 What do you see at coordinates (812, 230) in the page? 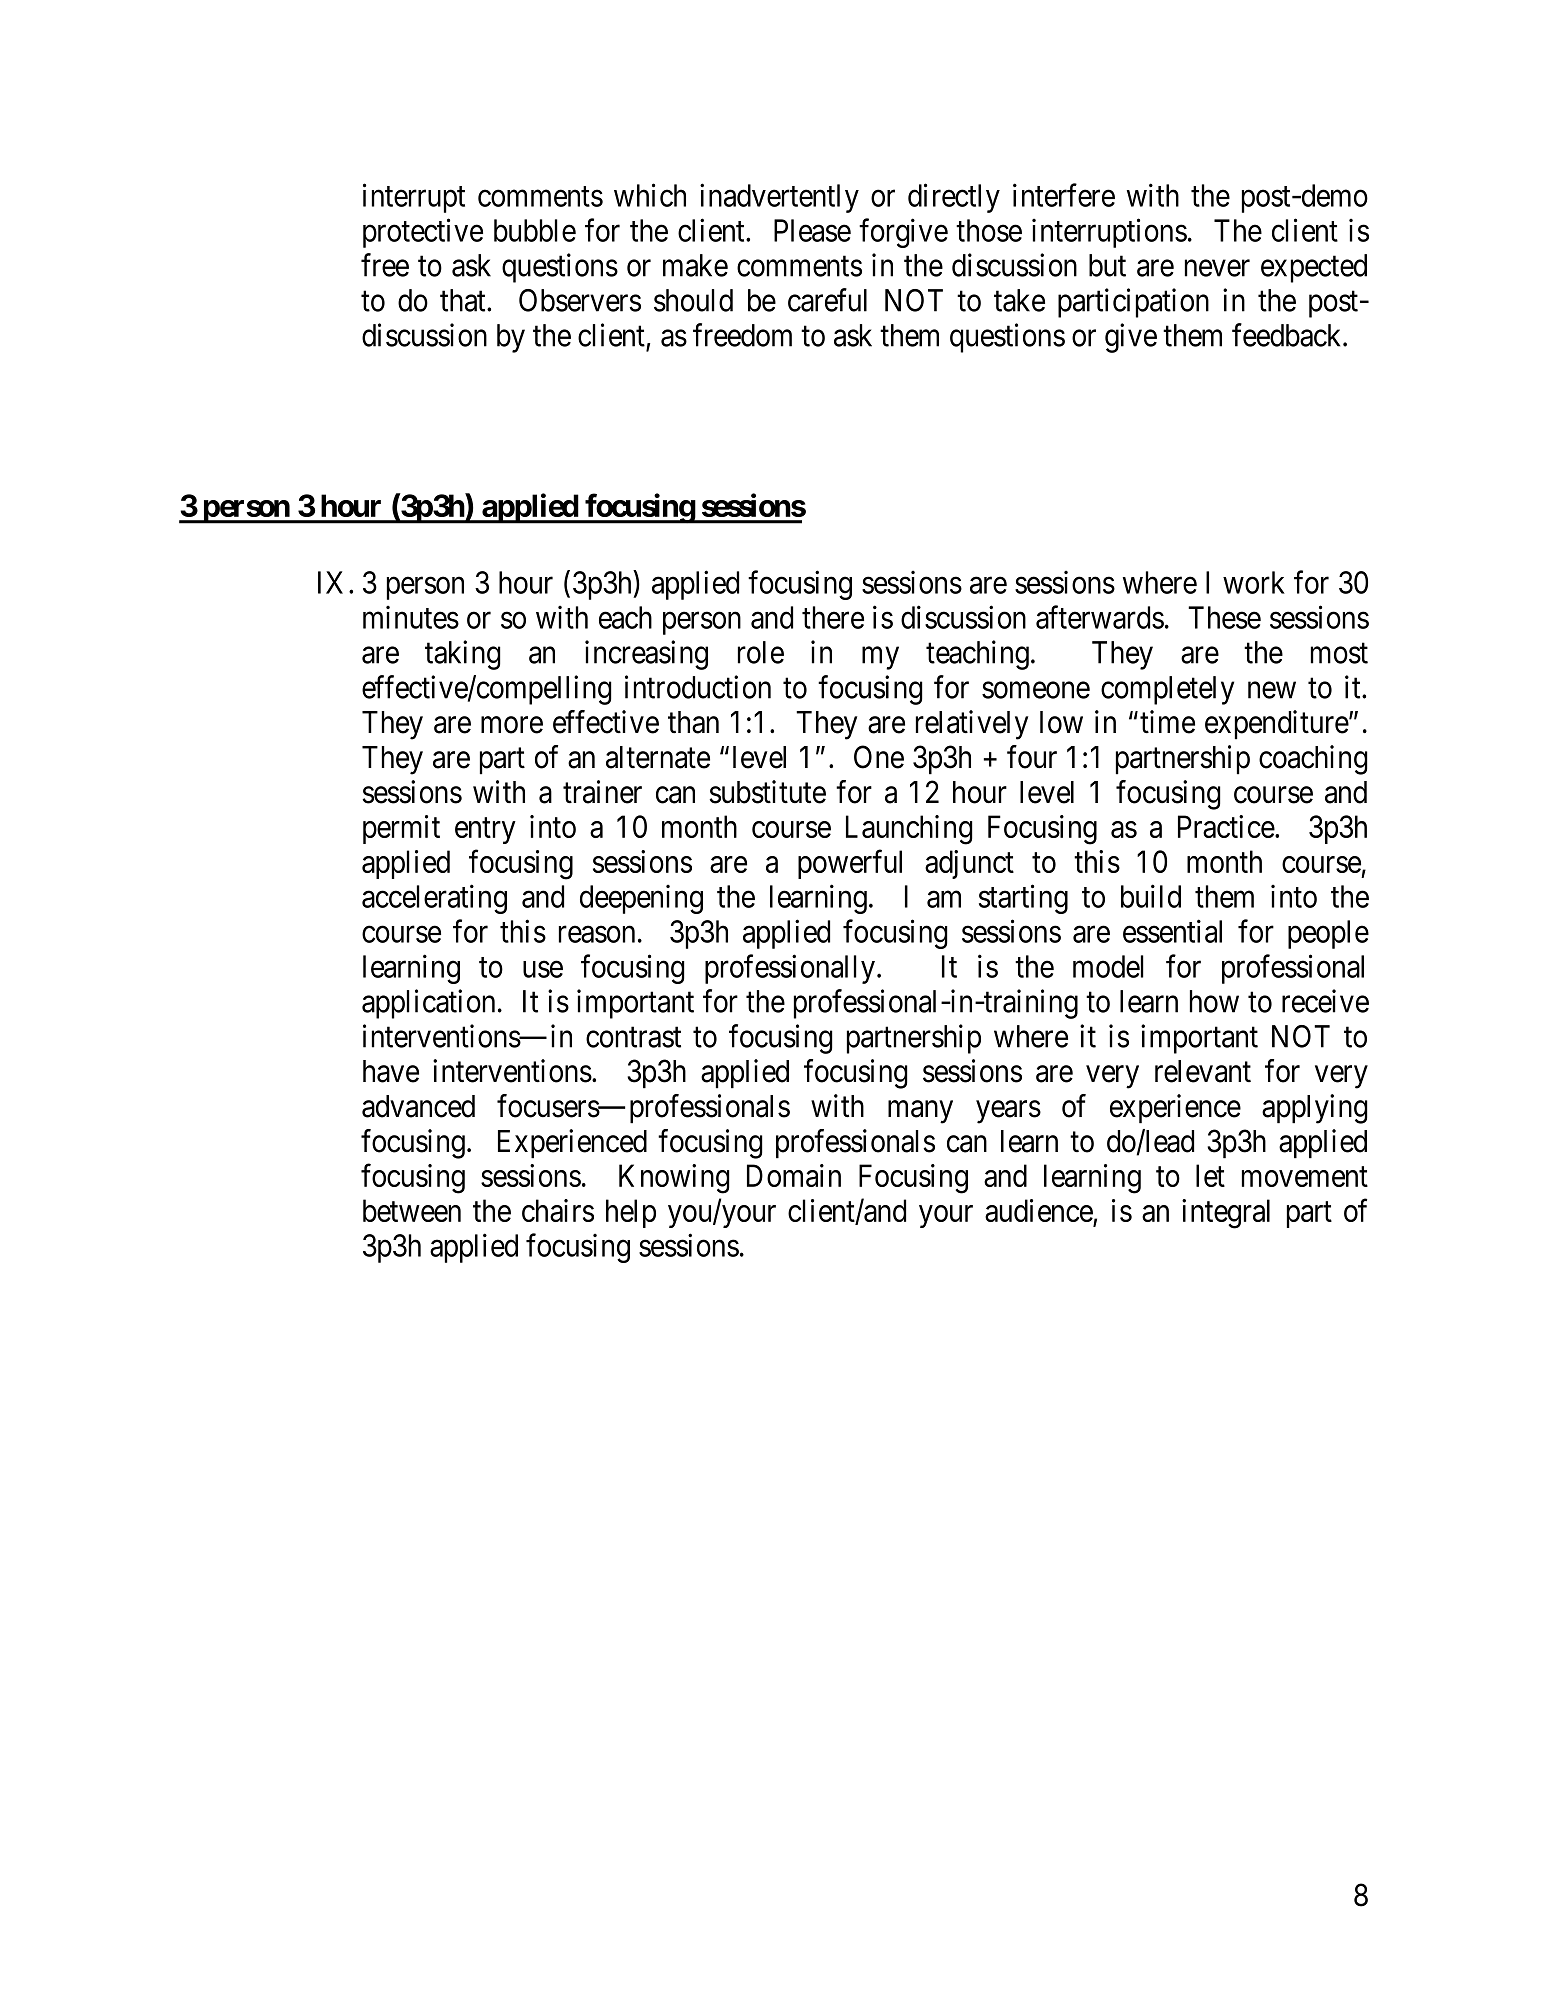
I see `Please` at bounding box center [812, 230].
